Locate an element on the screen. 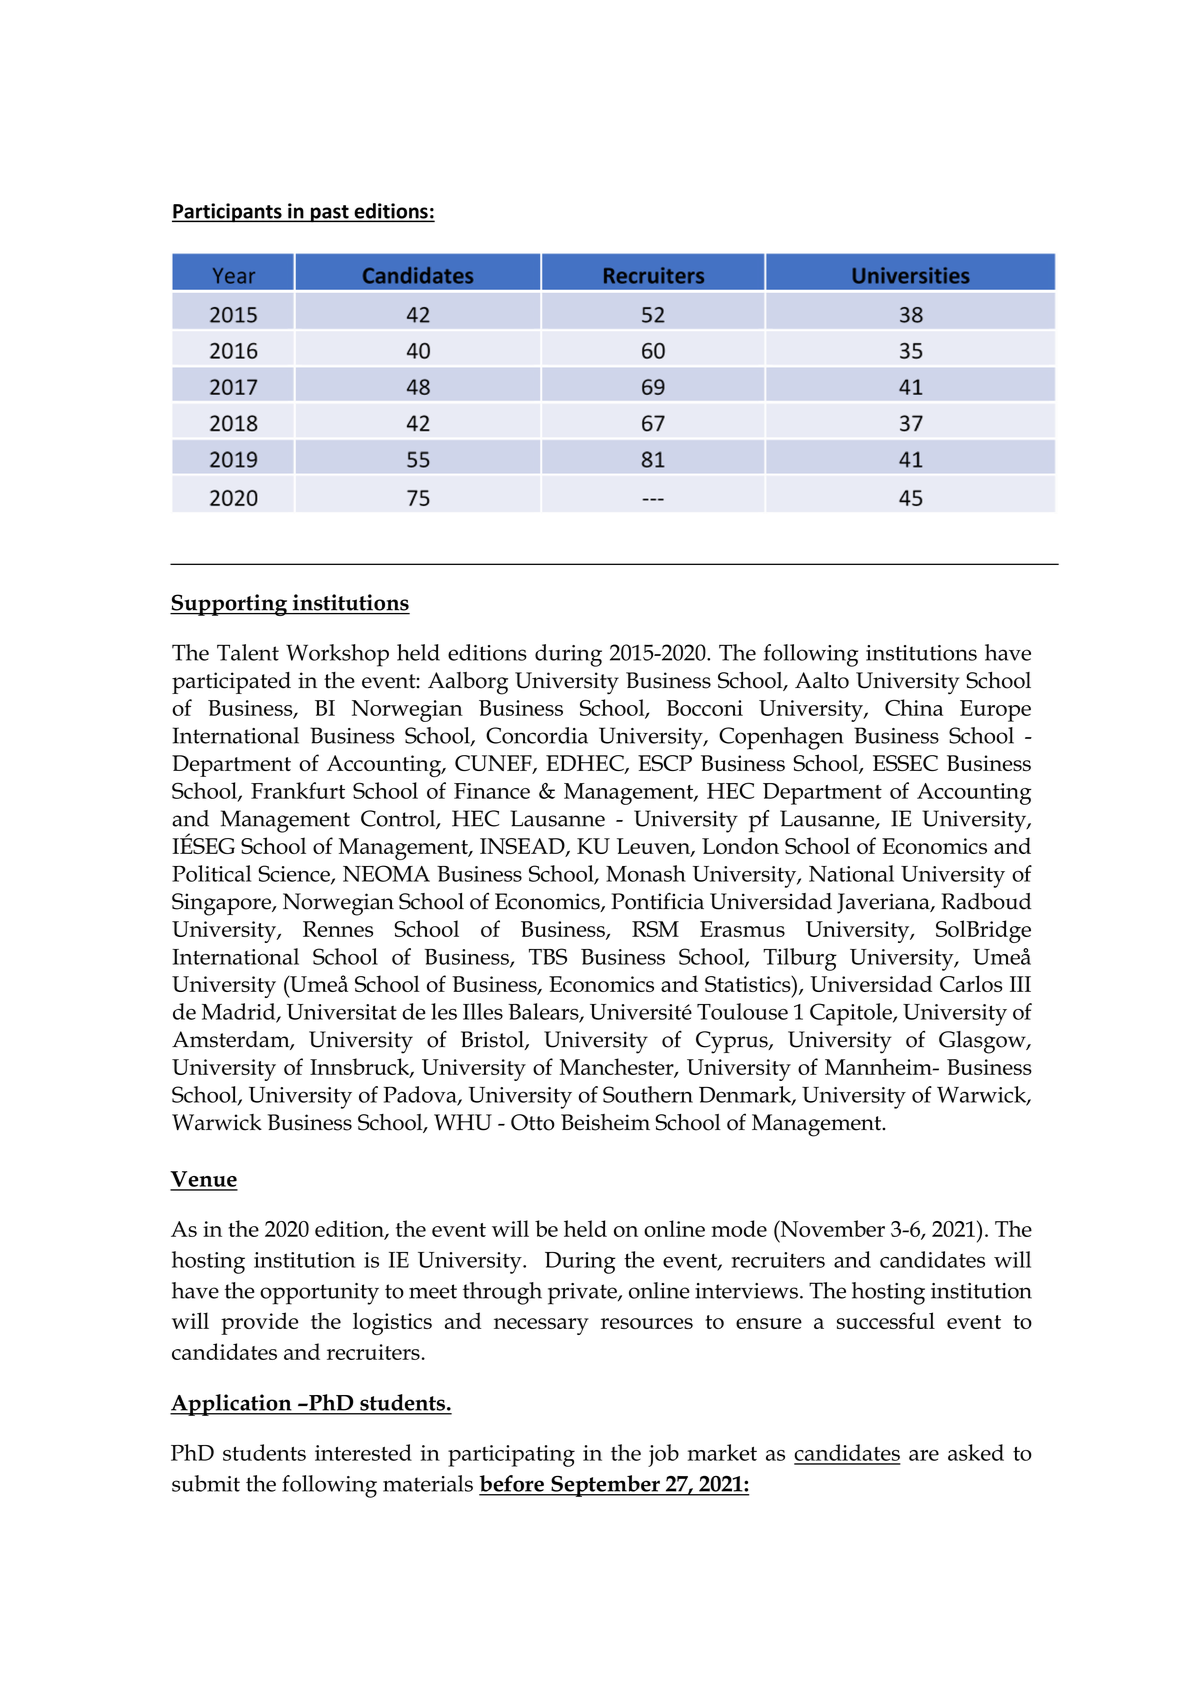  Participants is located at coordinates (228, 213).
